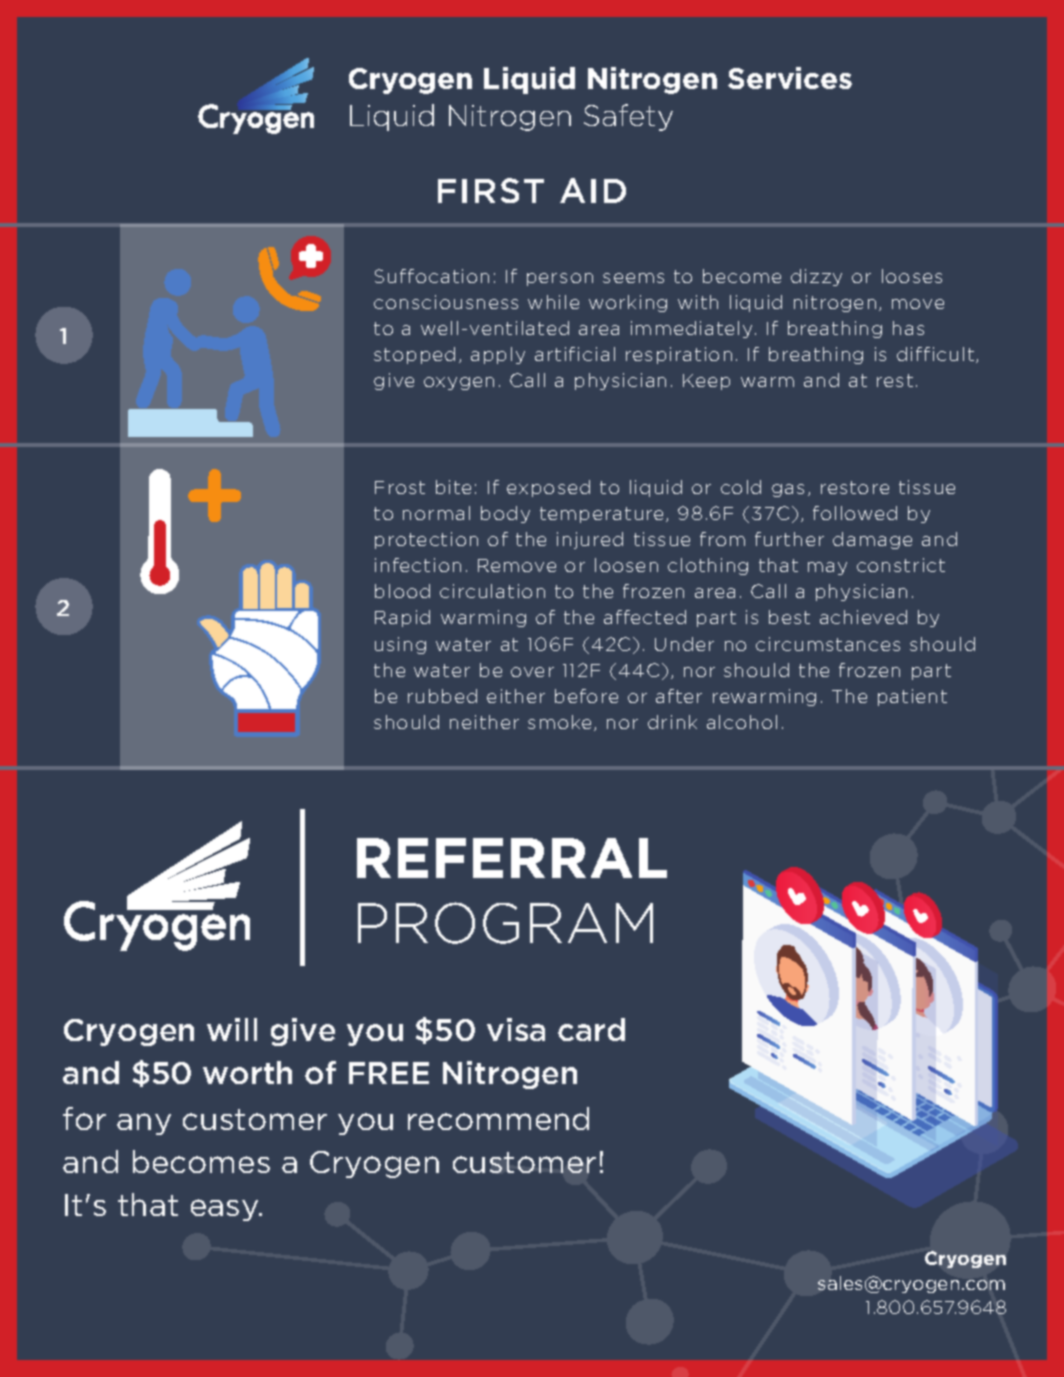 This image has height=1377, width=1064. I want to click on Services, so click(790, 78).
